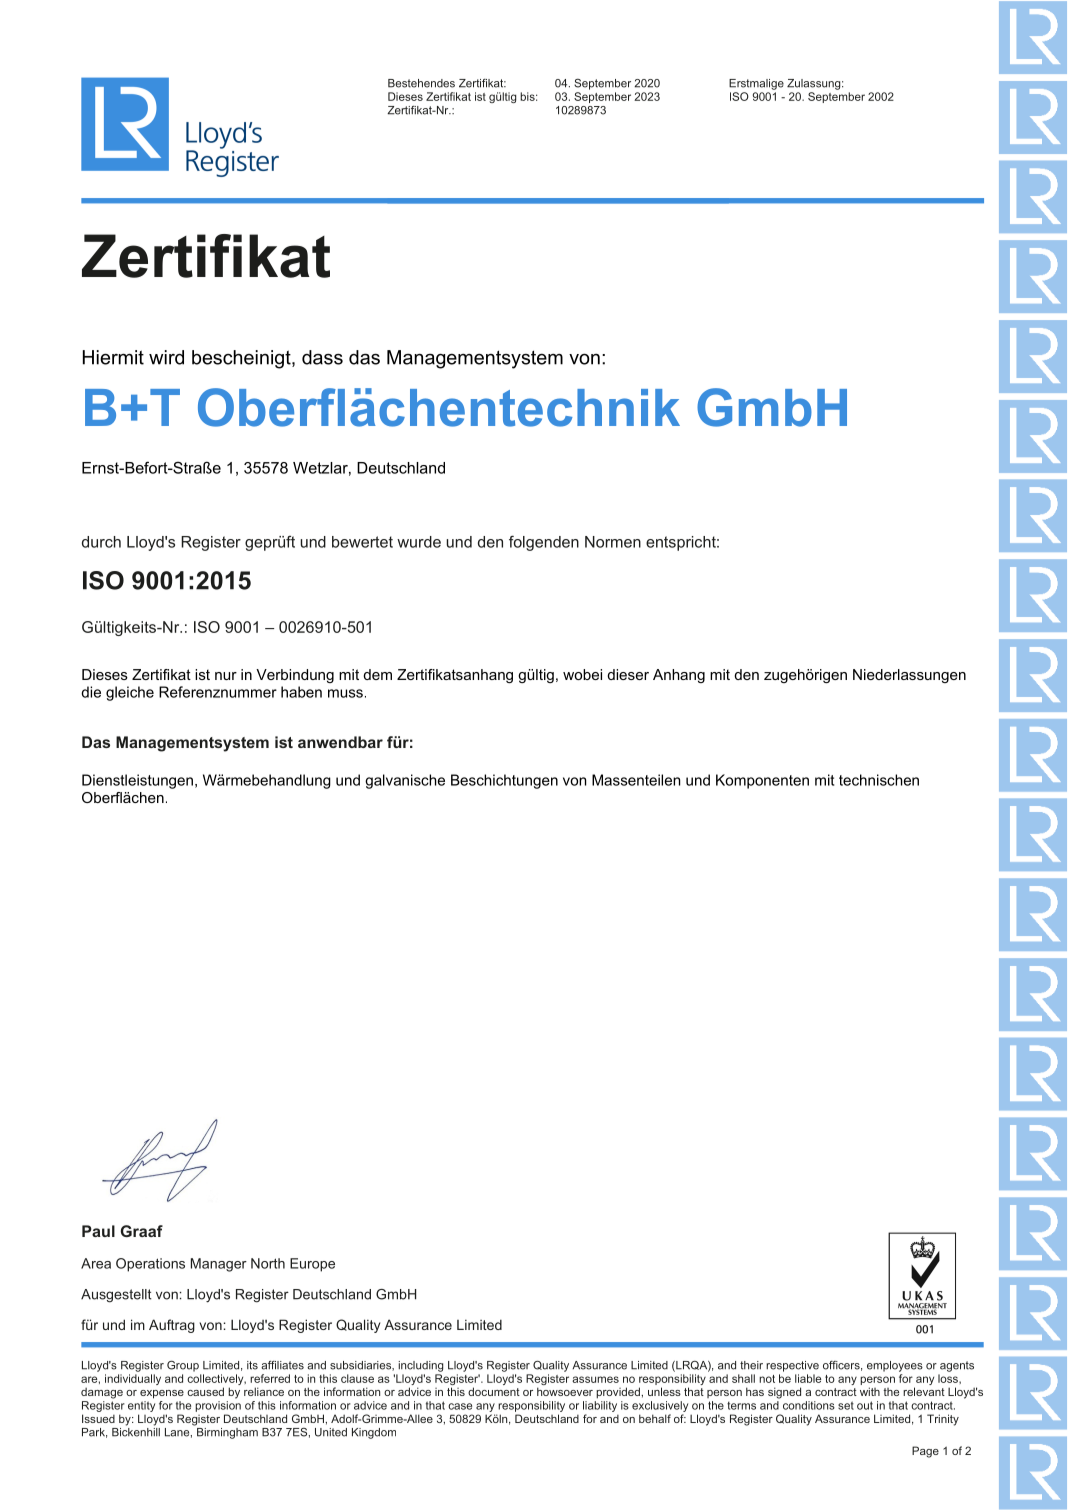  I want to click on dem, so click(377, 674).
